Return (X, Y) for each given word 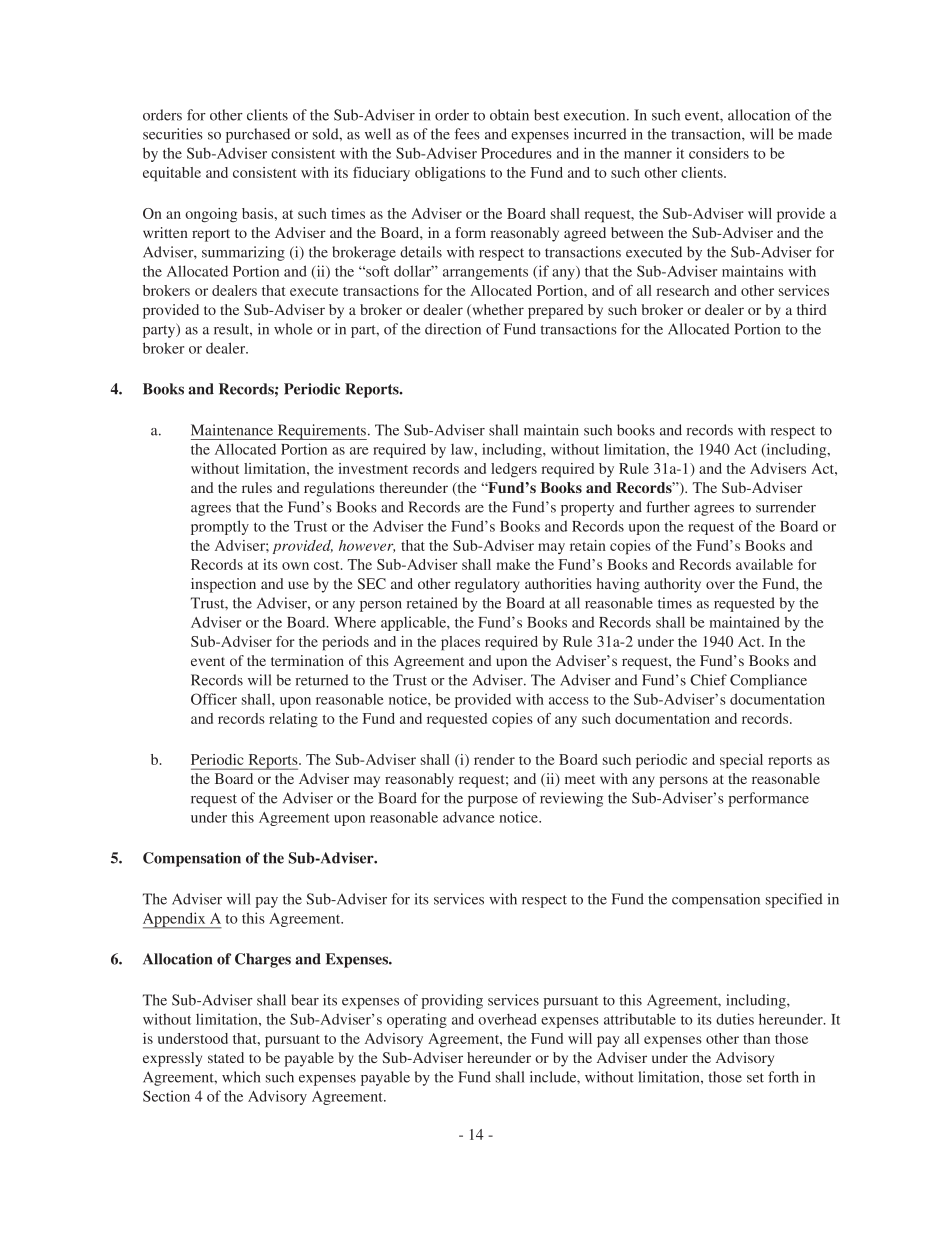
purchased (258, 135)
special (741, 761)
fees (467, 134)
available (764, 564)
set (755, 1078)
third (812, 309)
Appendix (175, 920)
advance (469, 817)
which (241, 1077)
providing (452, 1001)
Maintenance (232, 430)
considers (719, 153)
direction (453, 329)
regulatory (487, 585)
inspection (223, 585)
